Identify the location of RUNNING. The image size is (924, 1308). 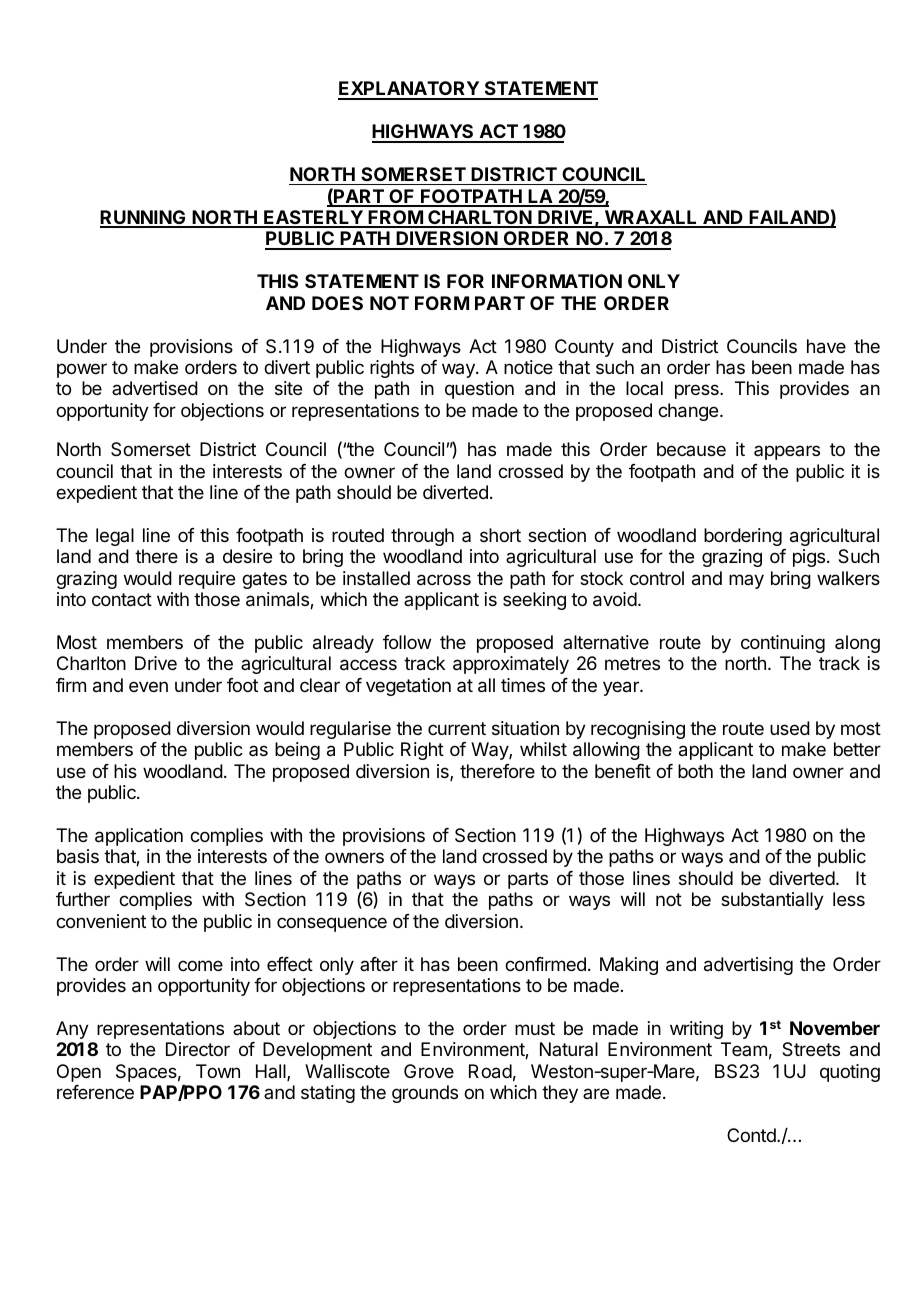
(144, 218).
